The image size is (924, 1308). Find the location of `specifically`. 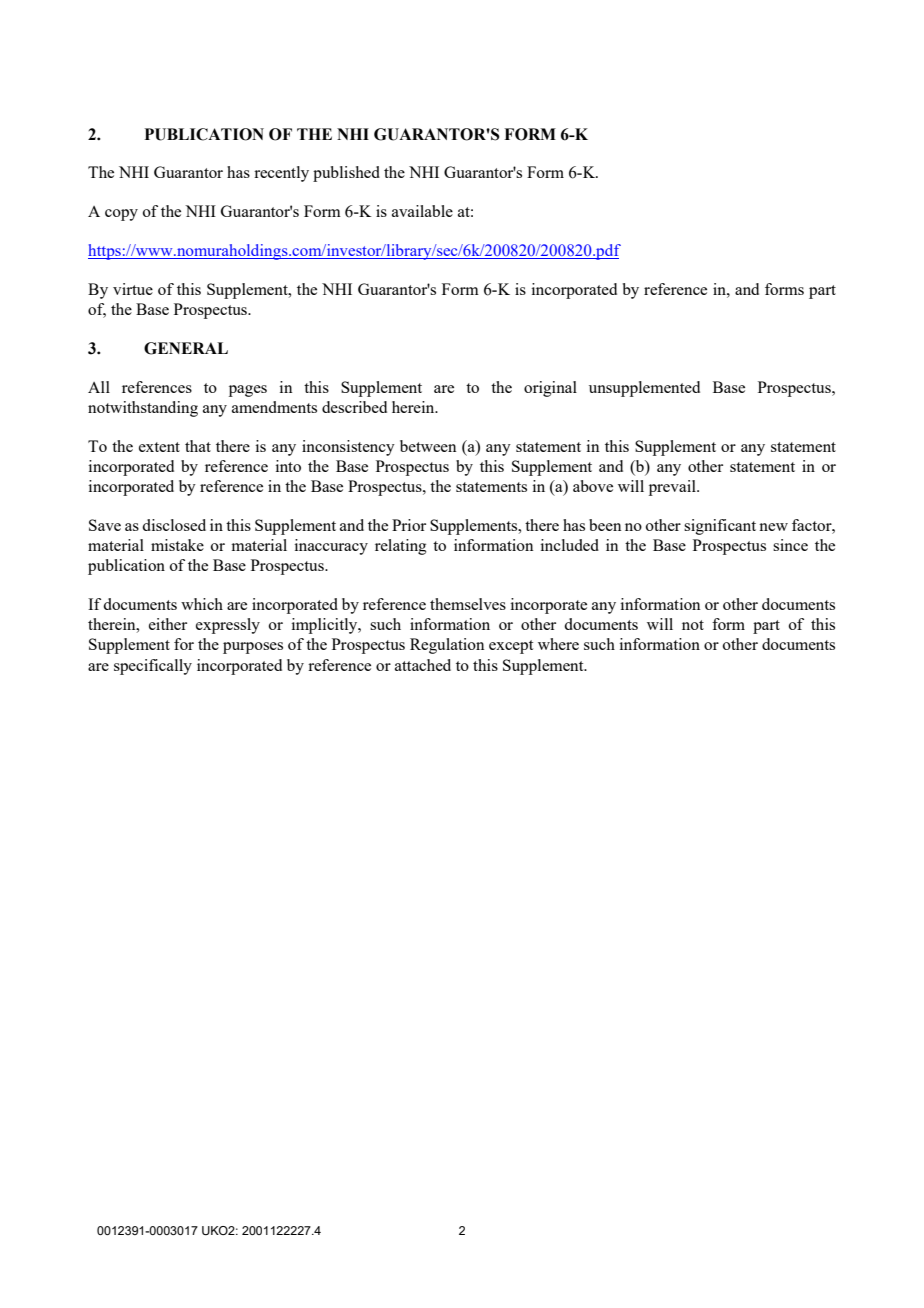

specifically is located at coordinates (153, 667).
